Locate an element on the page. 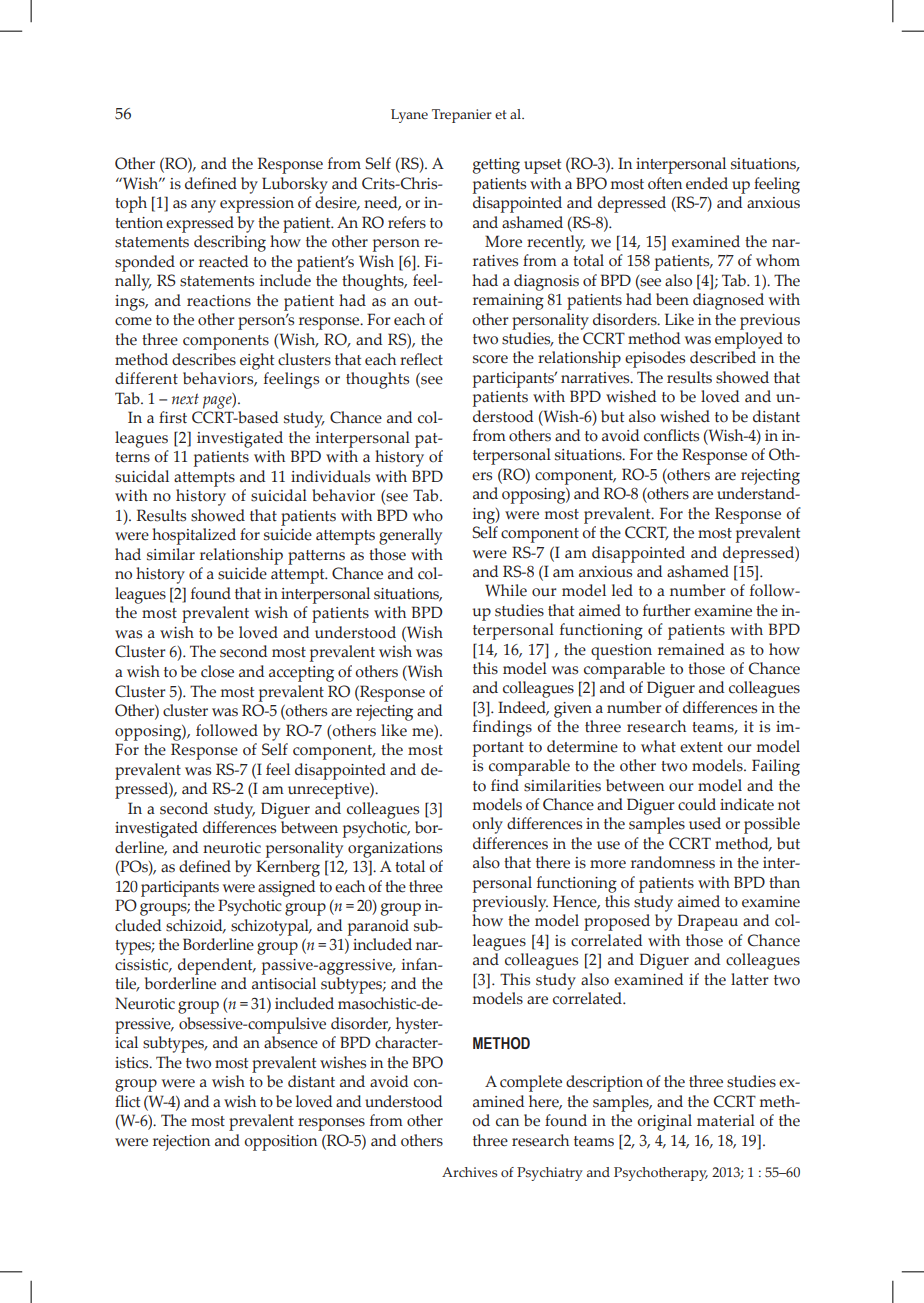 This page has width=924, height=1303. described is located at coordinates (723, 357).
